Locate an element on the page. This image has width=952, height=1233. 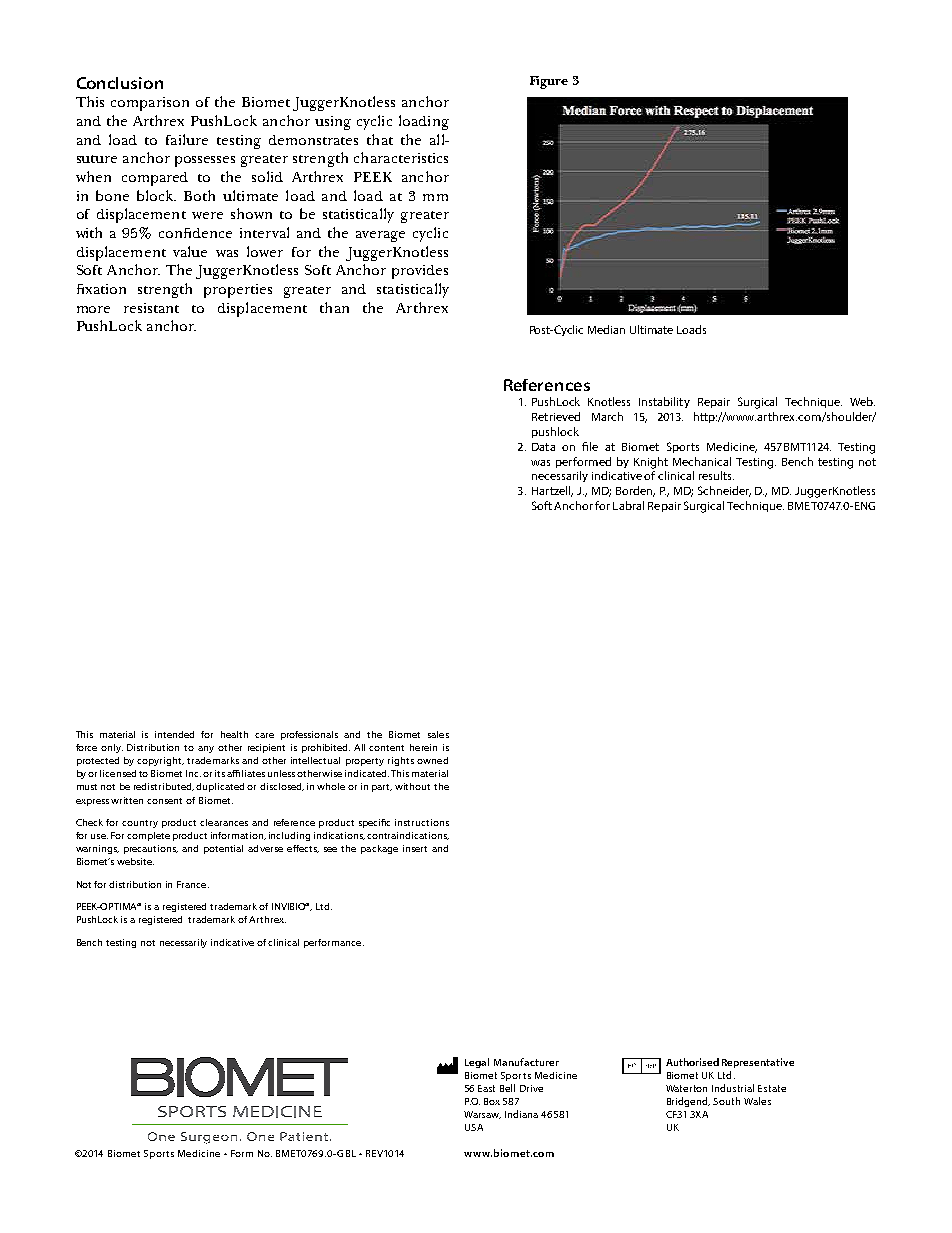
Schneider is located at coordinates (724, 491).
